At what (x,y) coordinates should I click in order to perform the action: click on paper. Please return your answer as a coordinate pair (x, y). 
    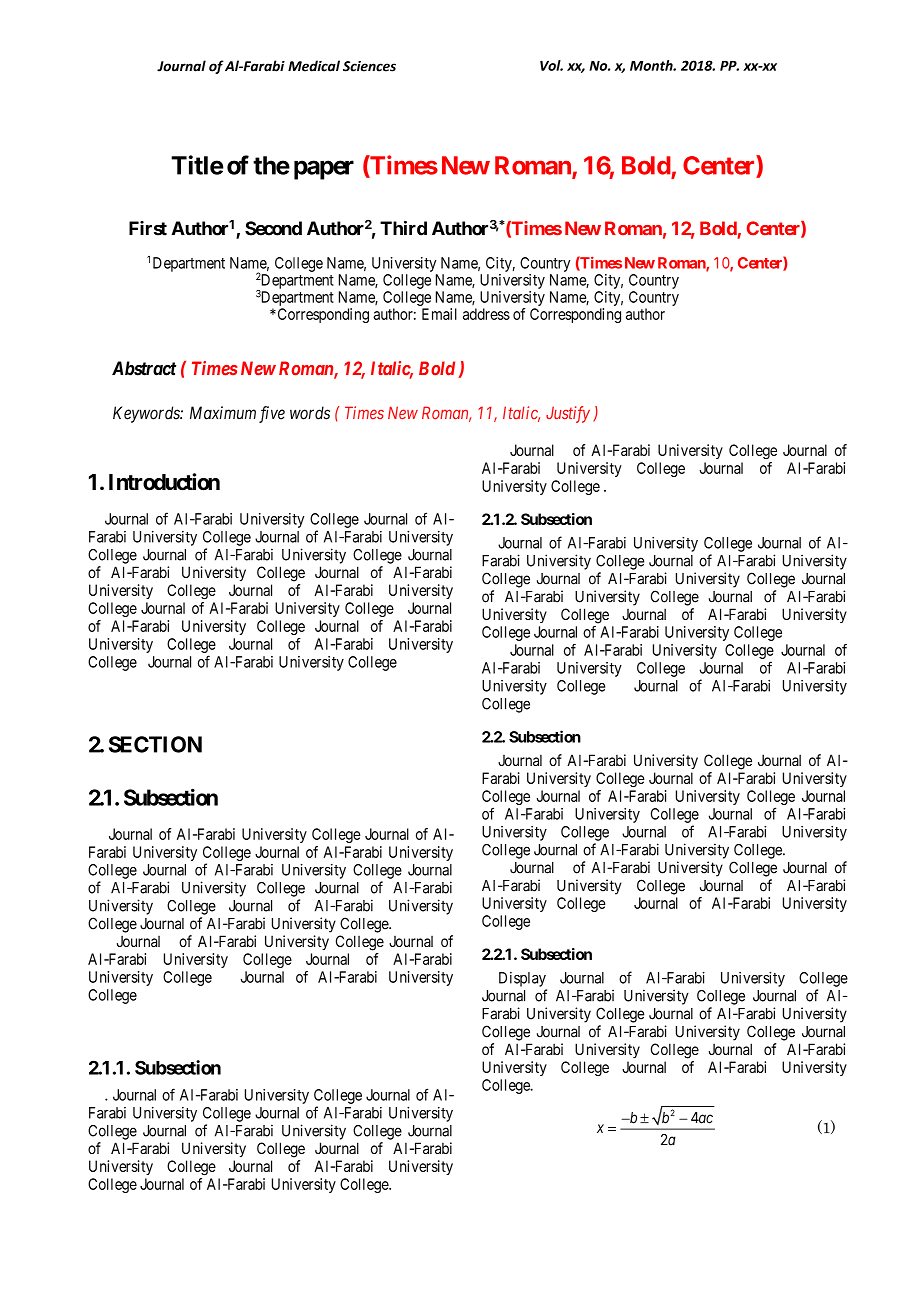
    Looking at the image, I should click on (324, 170).
